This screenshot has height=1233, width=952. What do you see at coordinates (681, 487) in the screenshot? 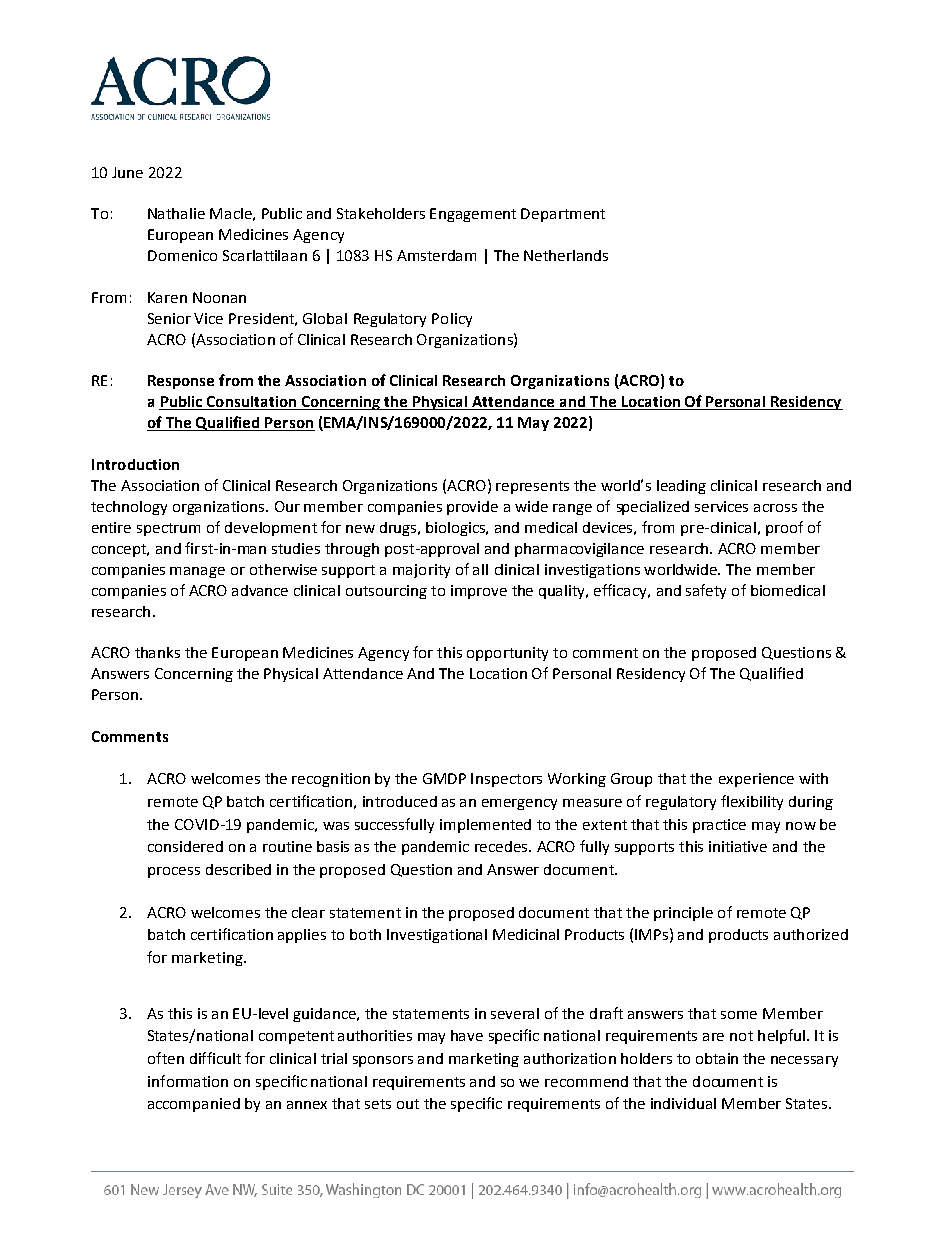
I see `leading` at bounding box center [681, 487].
